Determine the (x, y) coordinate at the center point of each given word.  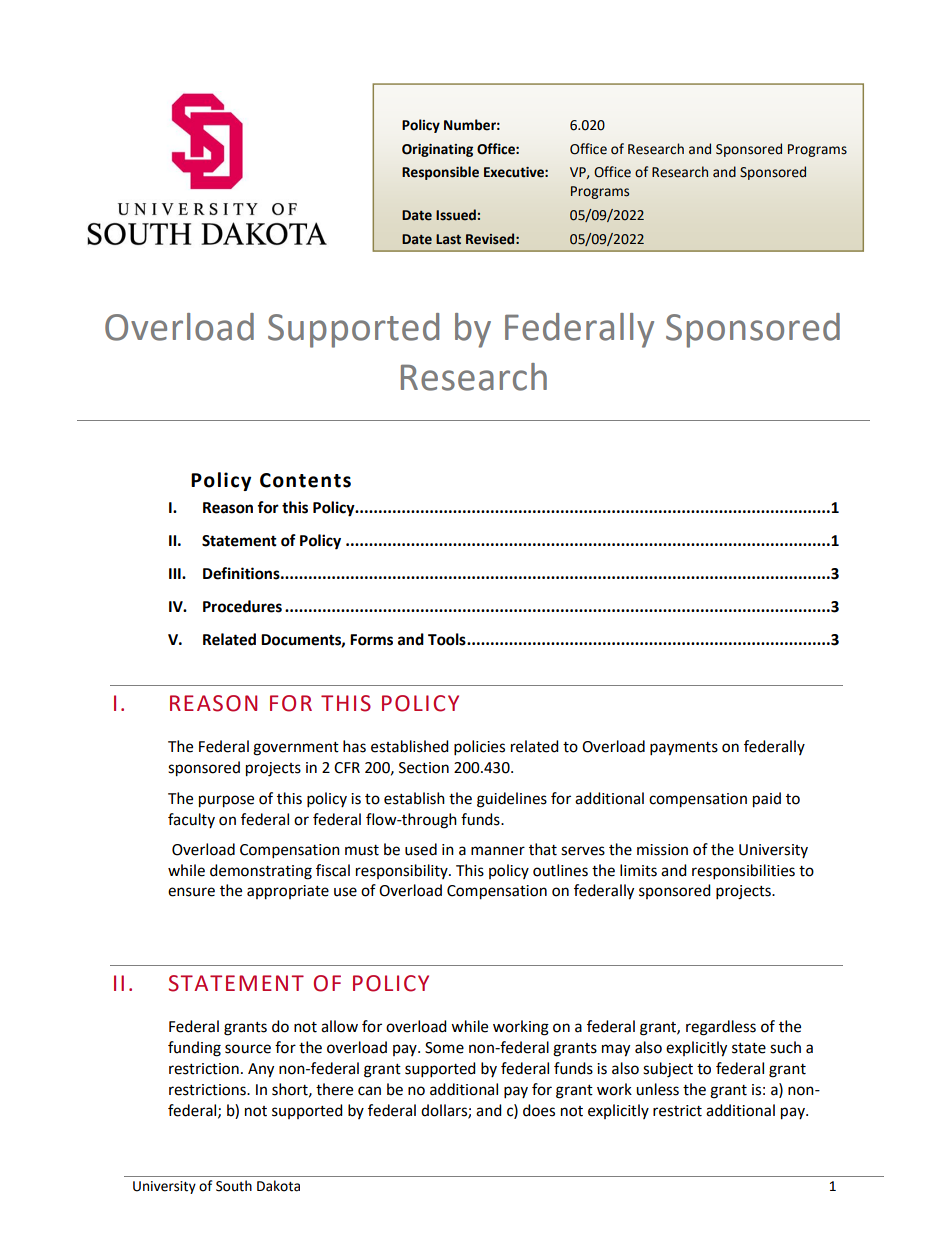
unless (657, 1089)
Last (448, 239)
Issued (456, 215)
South (234, 1186)
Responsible (440, 173)
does (539, 1110)
